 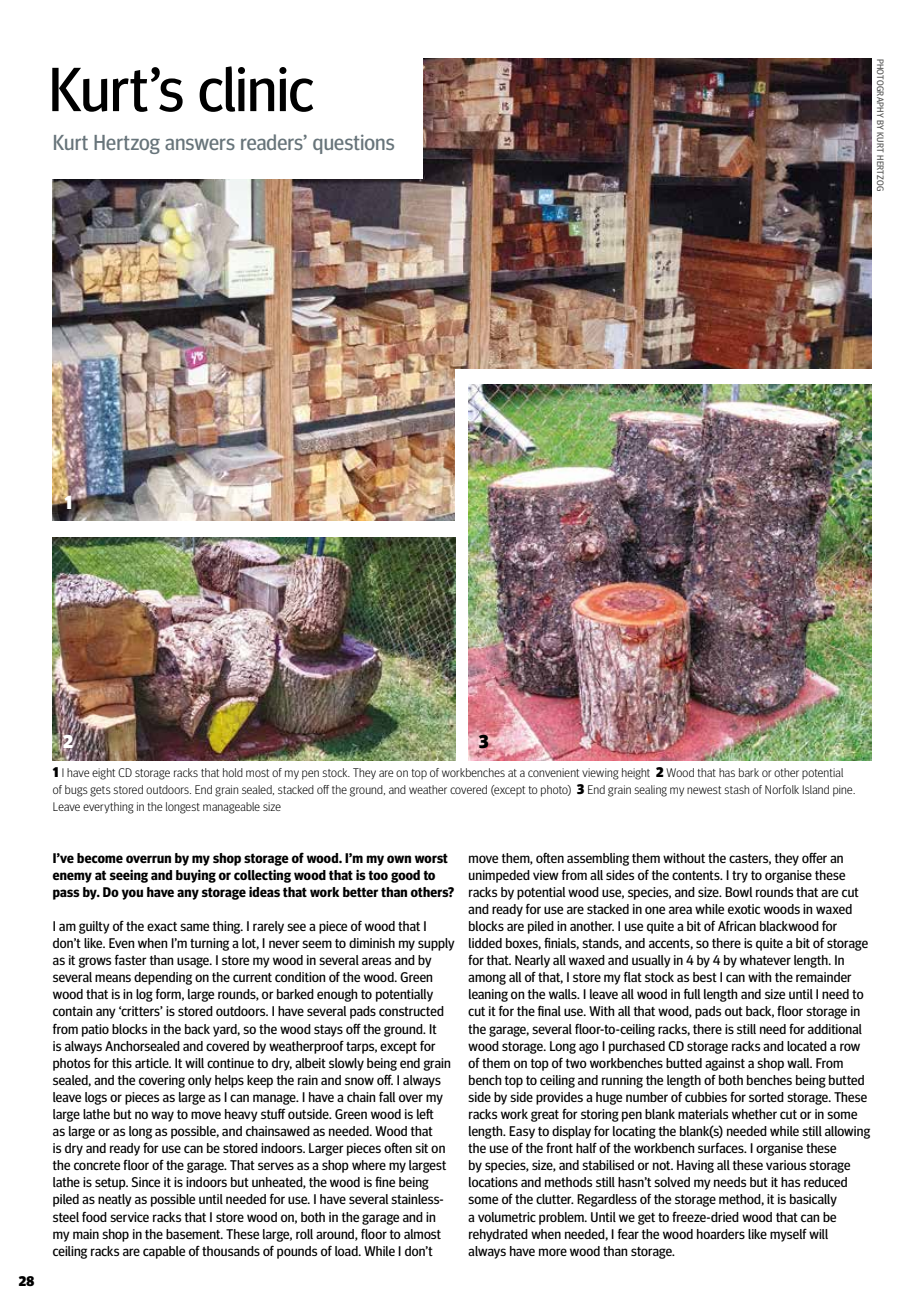 What do you see at coordinates (498, 1235) in the screenshot?
I see `rehydrated` at bounding box center [498, 1235].
